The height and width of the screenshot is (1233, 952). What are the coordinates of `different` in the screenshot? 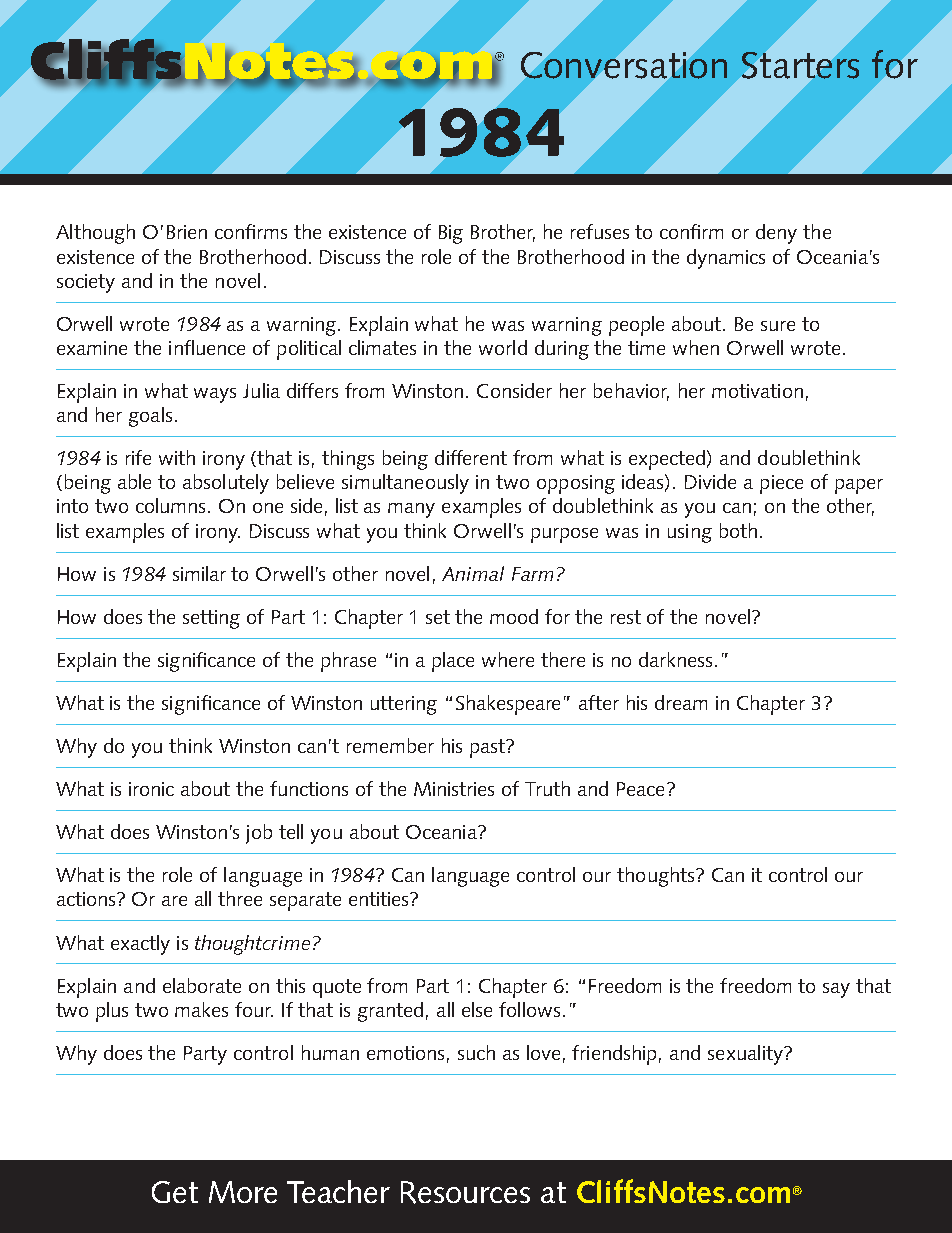 It's located at (471, 457).
